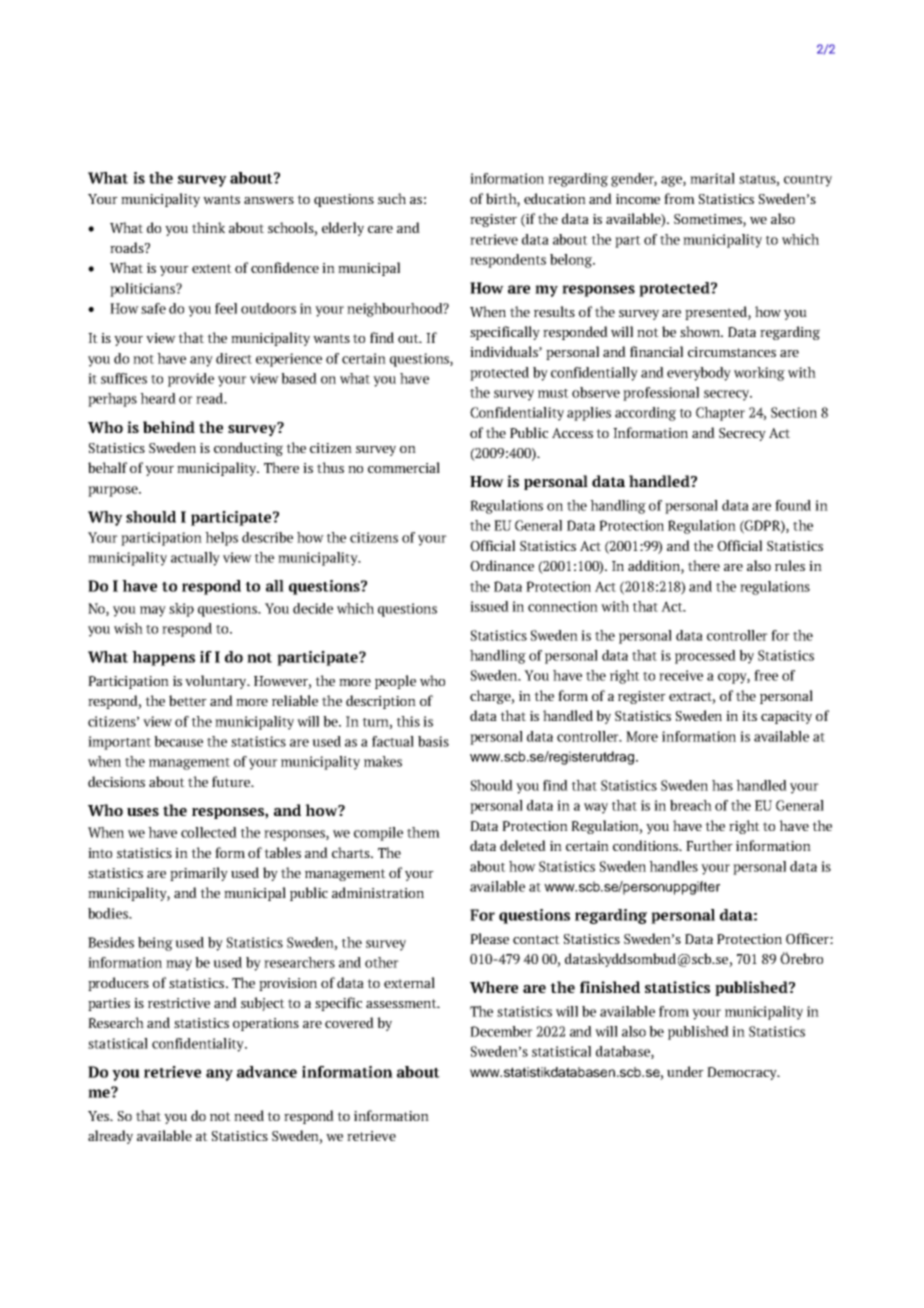 The height and width of the screenshot is (1308, 924). I want to click on Democracy, so click(743, 1073).
